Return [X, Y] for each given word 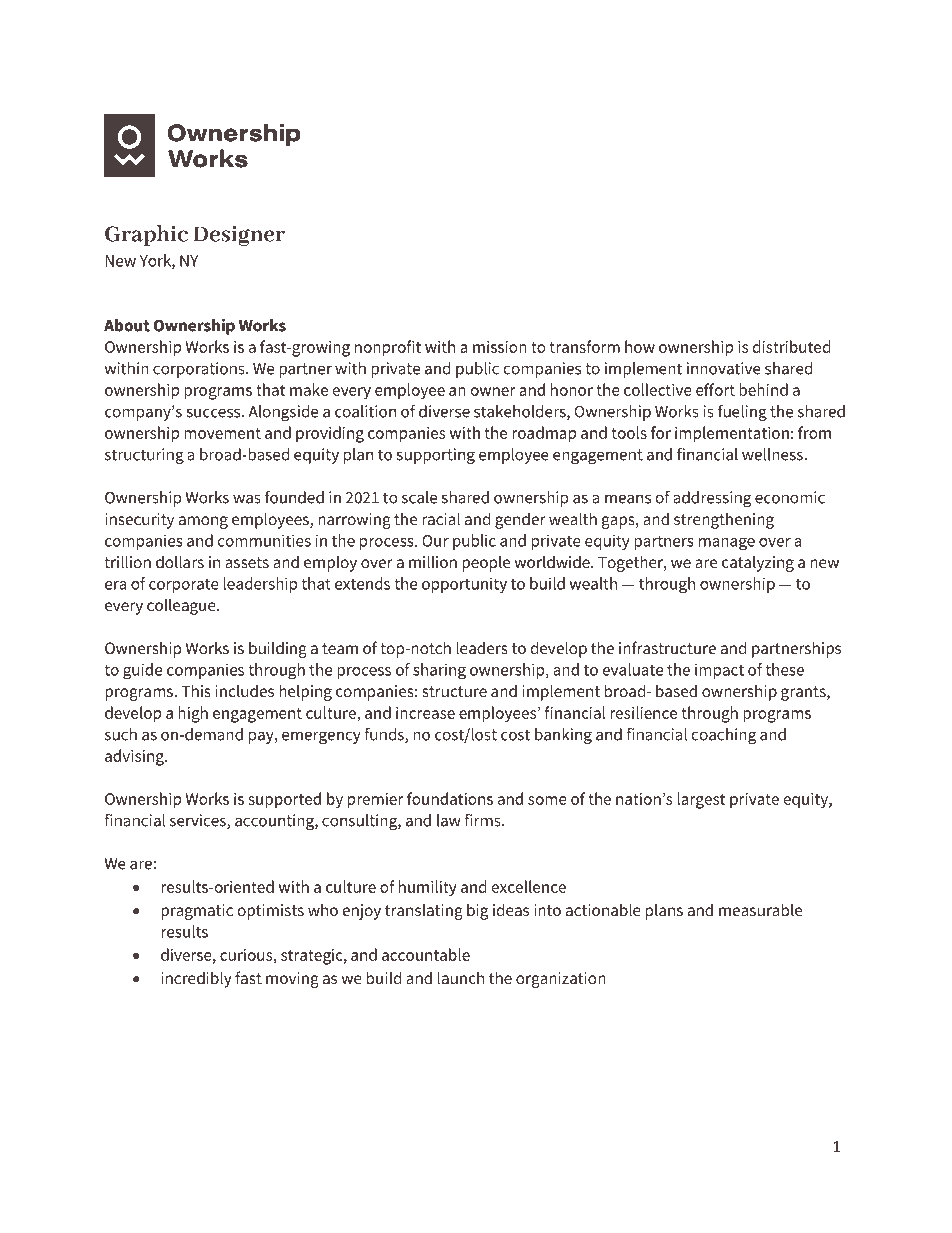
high [193, 714]
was [247, 499]
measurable [760, 909]
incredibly [196, 979]
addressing [712, 499]
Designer [239, 236]
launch [461, 977]
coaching [724, 736]
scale [419, 497]
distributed [791, 346]
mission [500, 347]
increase [425, 713]
